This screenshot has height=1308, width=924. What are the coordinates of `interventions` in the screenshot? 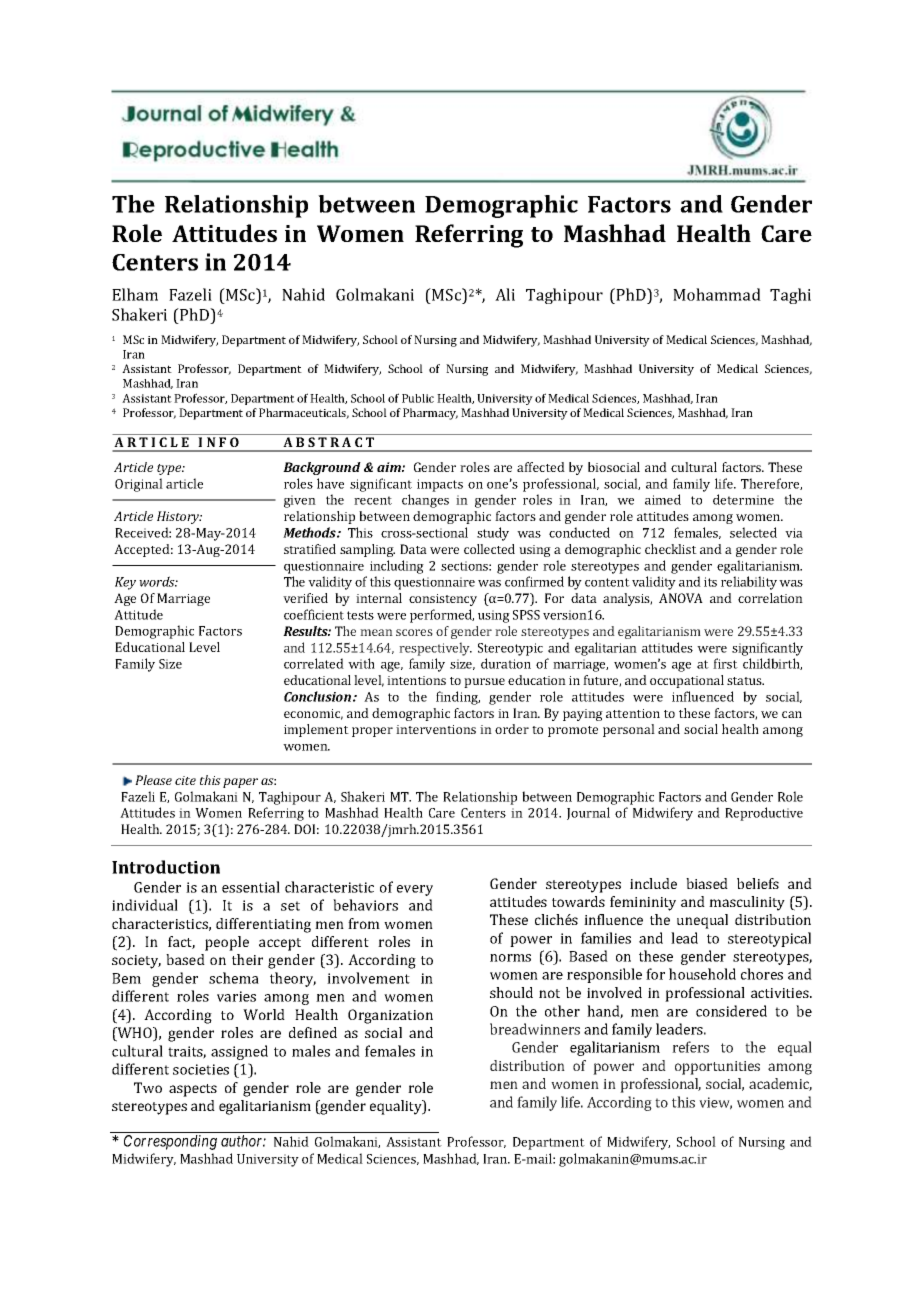 It's located at (436, 729).
